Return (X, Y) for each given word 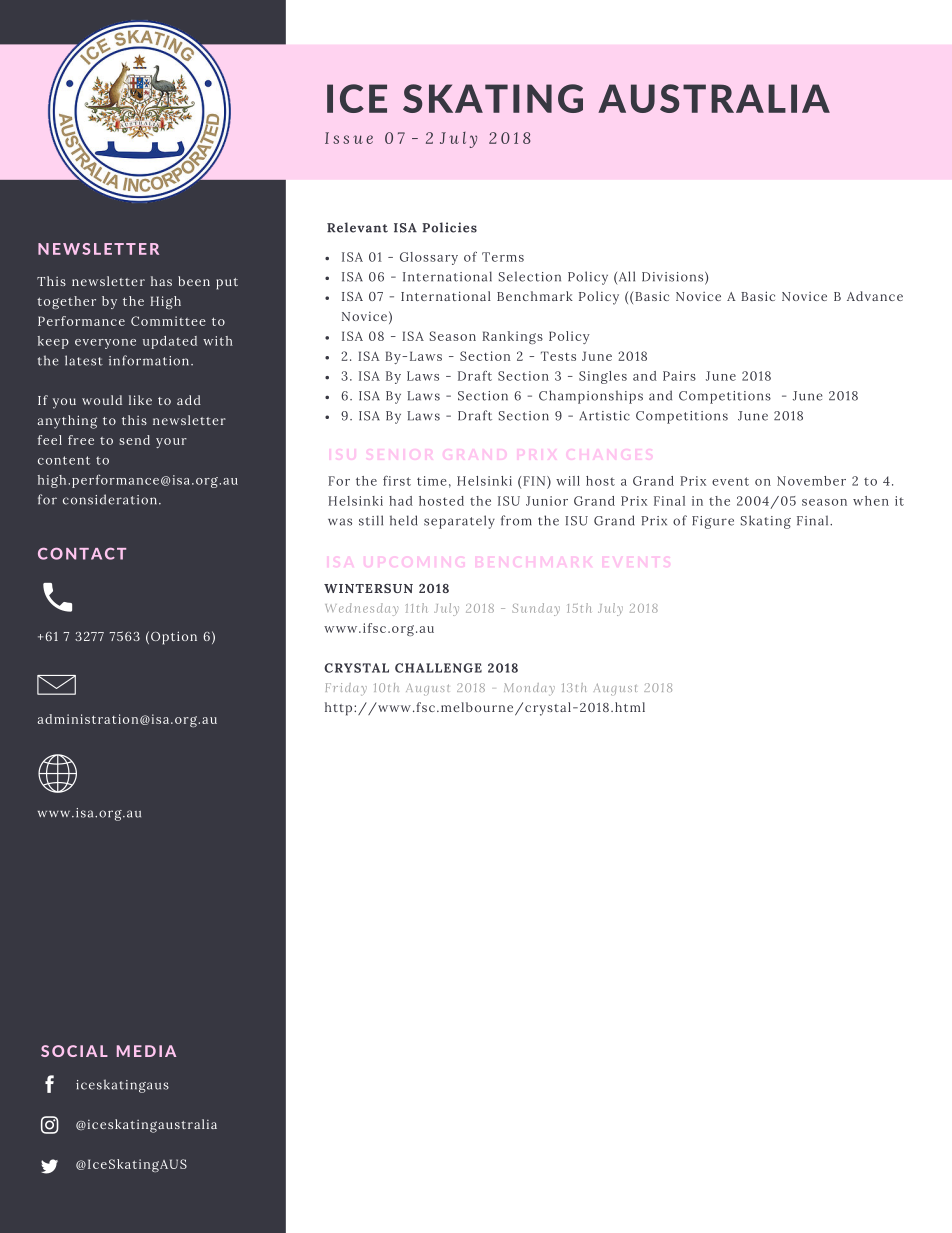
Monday (529, 689)
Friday (346, 689)
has (161, 281)
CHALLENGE (438, 668)
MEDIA (146, 1051)
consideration (110, 499)
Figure (713, 522)
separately (459, 522)
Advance (875, 296)
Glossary (429, 258)
